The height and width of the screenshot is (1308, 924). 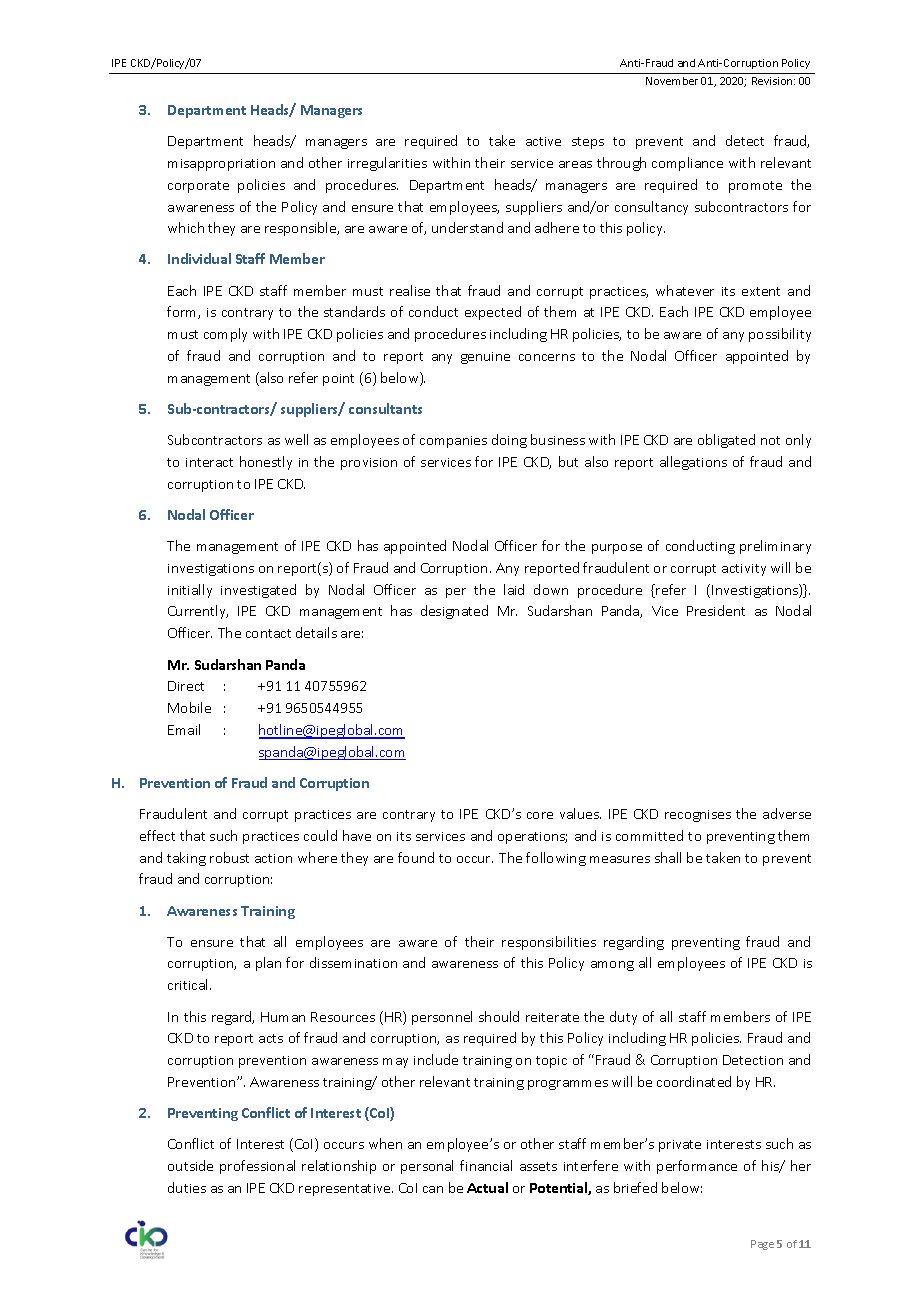 What do you see at coordinates (693, 463) in the screenshot?
I see `allegations` at bounding box center [693, 463].
